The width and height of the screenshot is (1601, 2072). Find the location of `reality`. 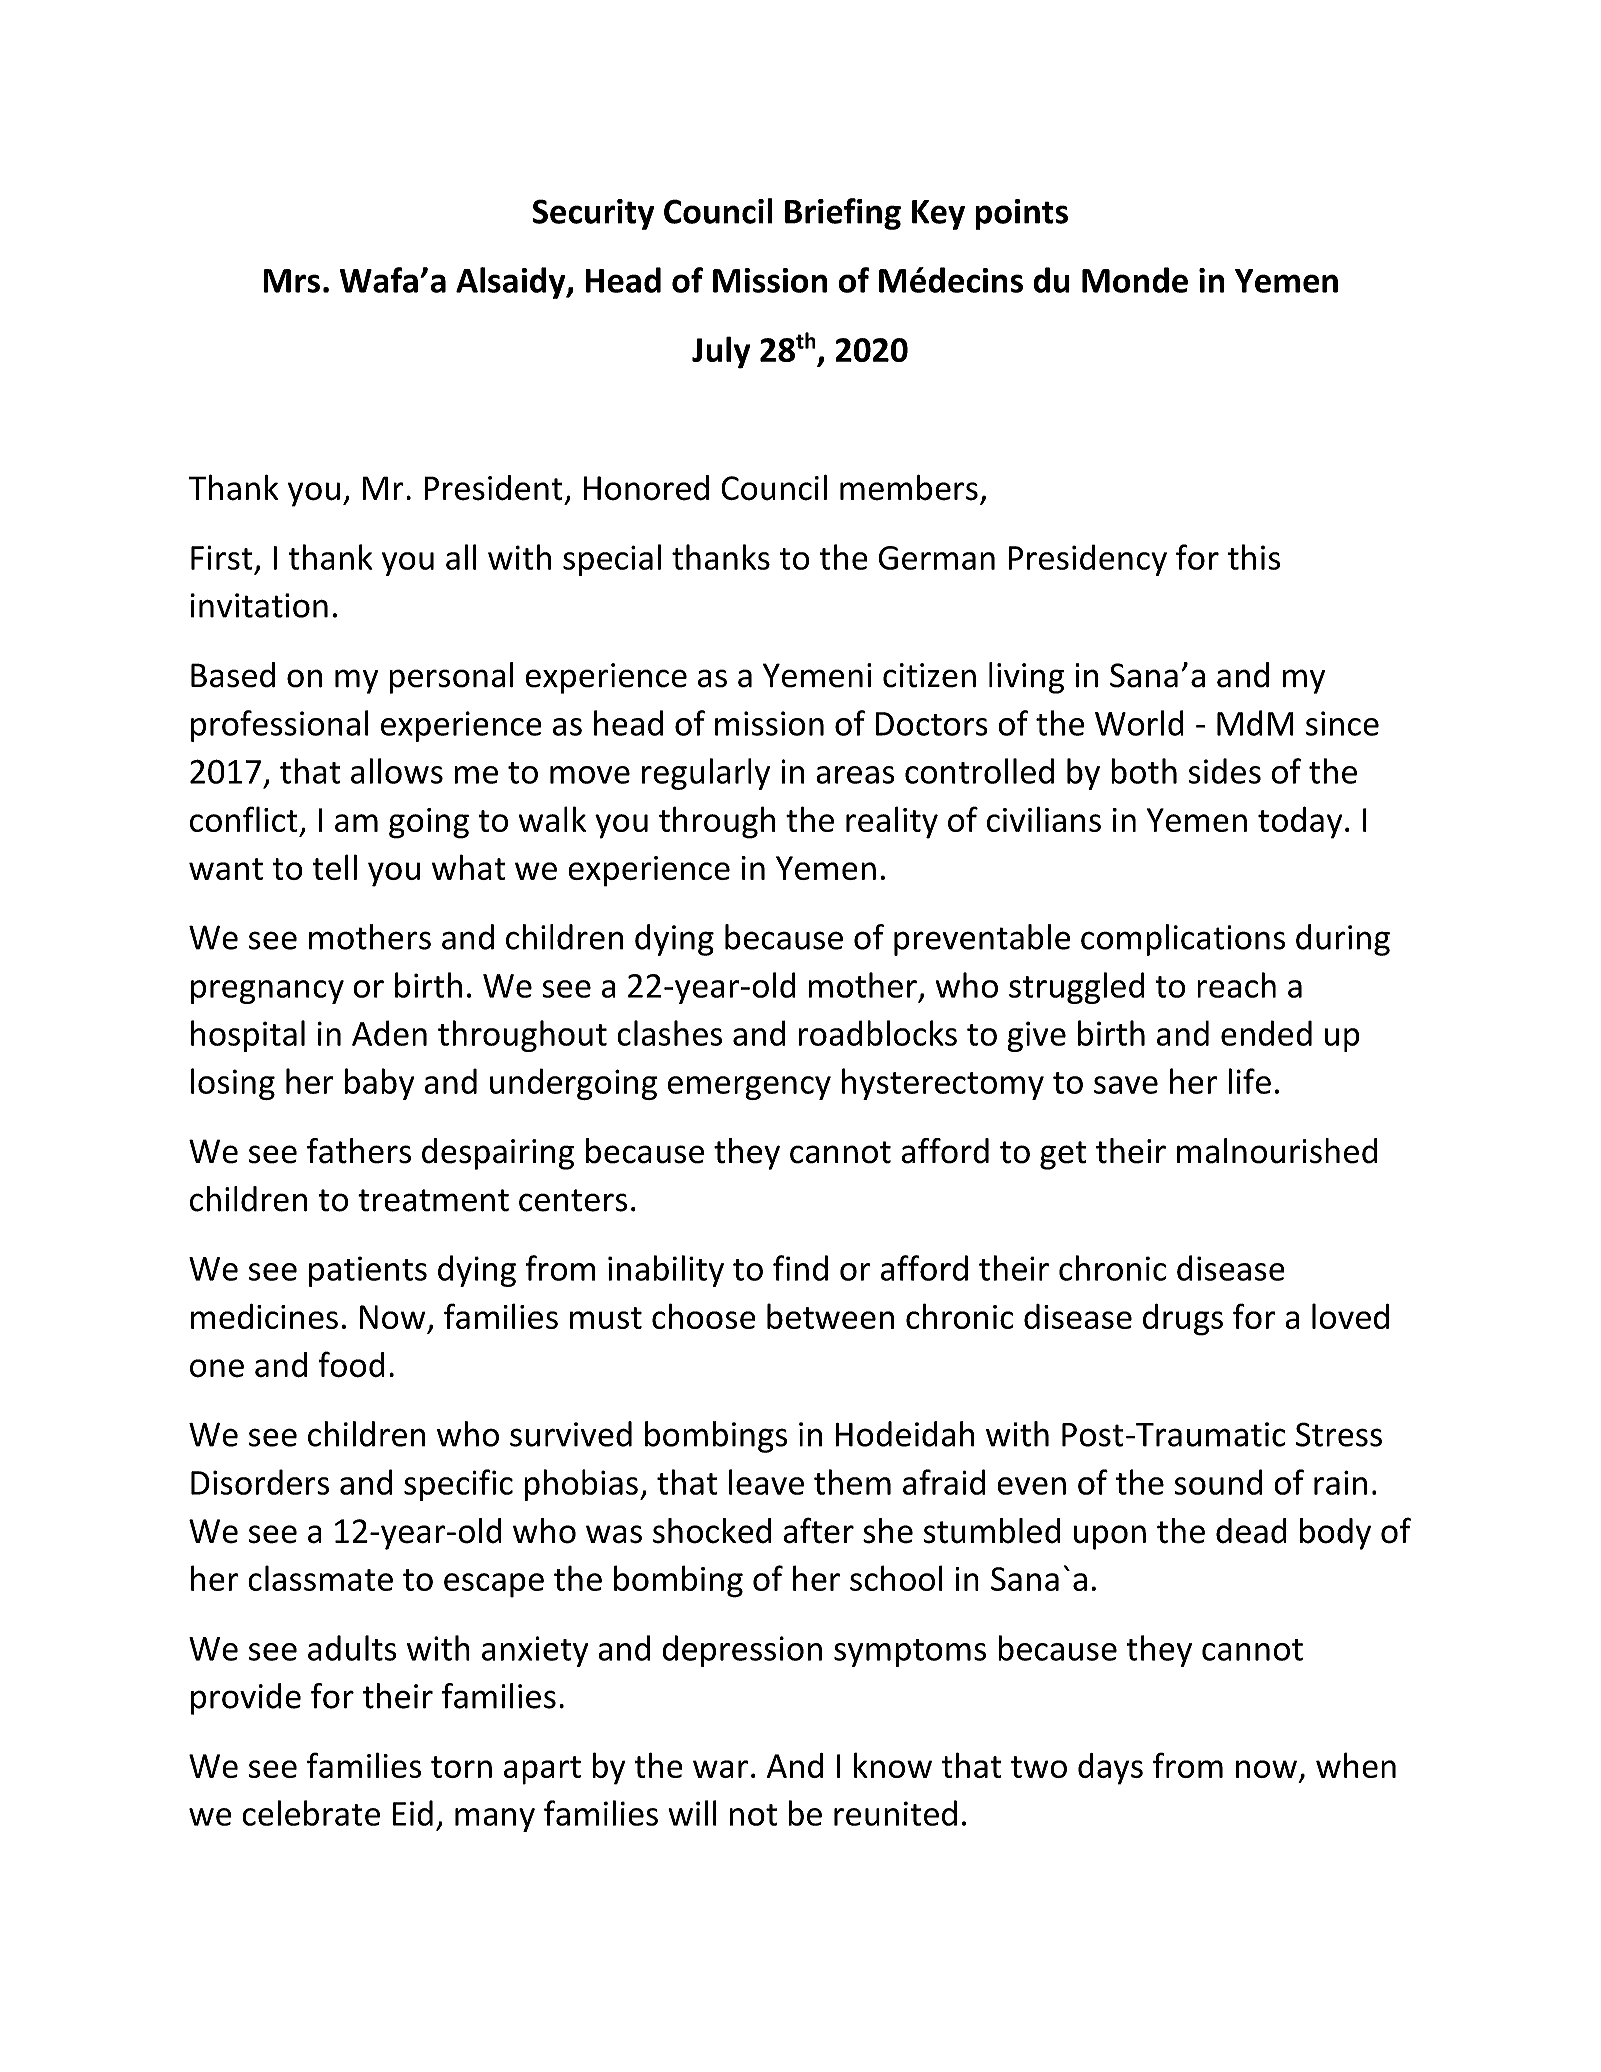

reality is located at coordinates (892, 822).
